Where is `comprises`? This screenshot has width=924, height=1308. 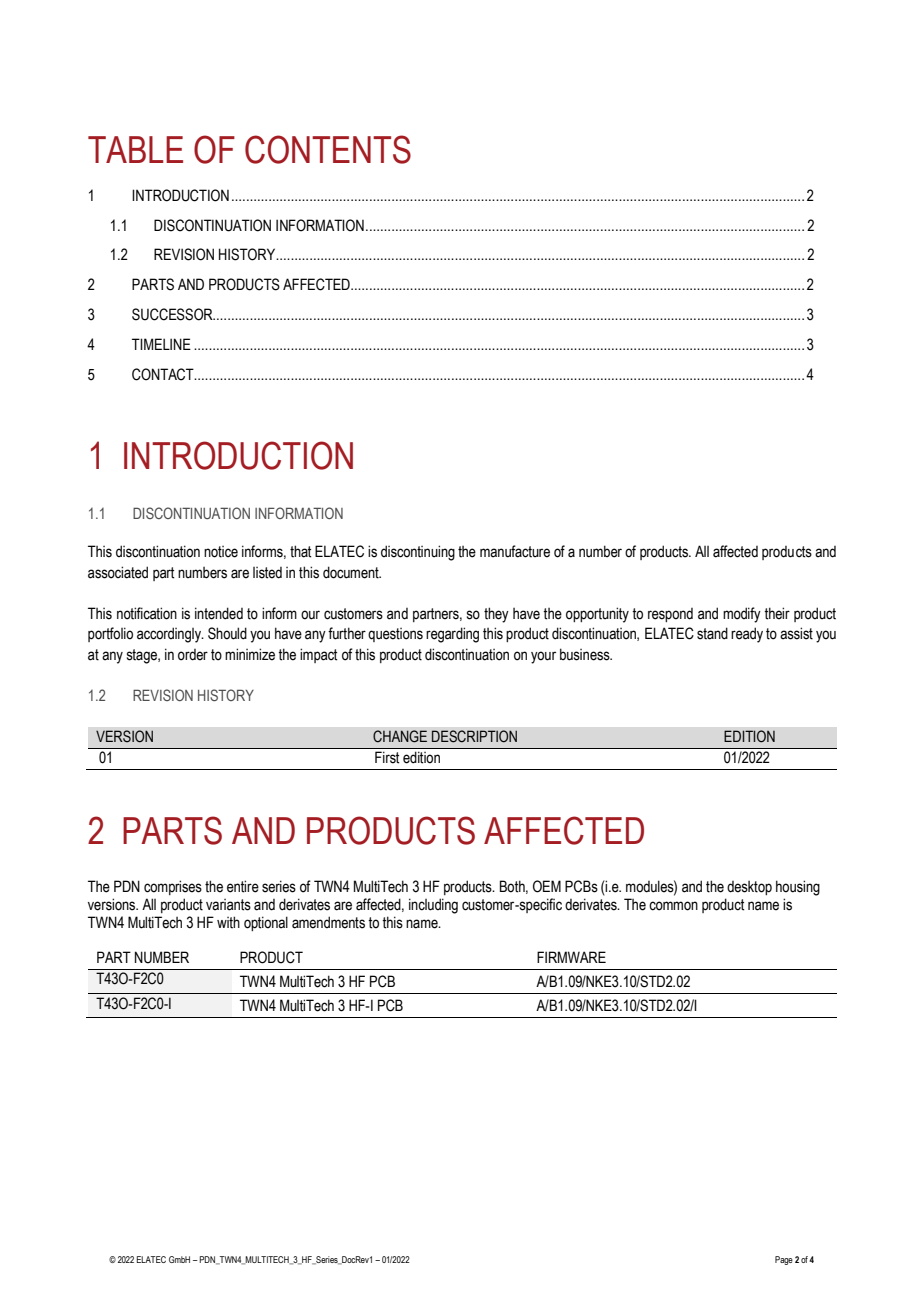
comprises is located at coordinates (173, 887).
